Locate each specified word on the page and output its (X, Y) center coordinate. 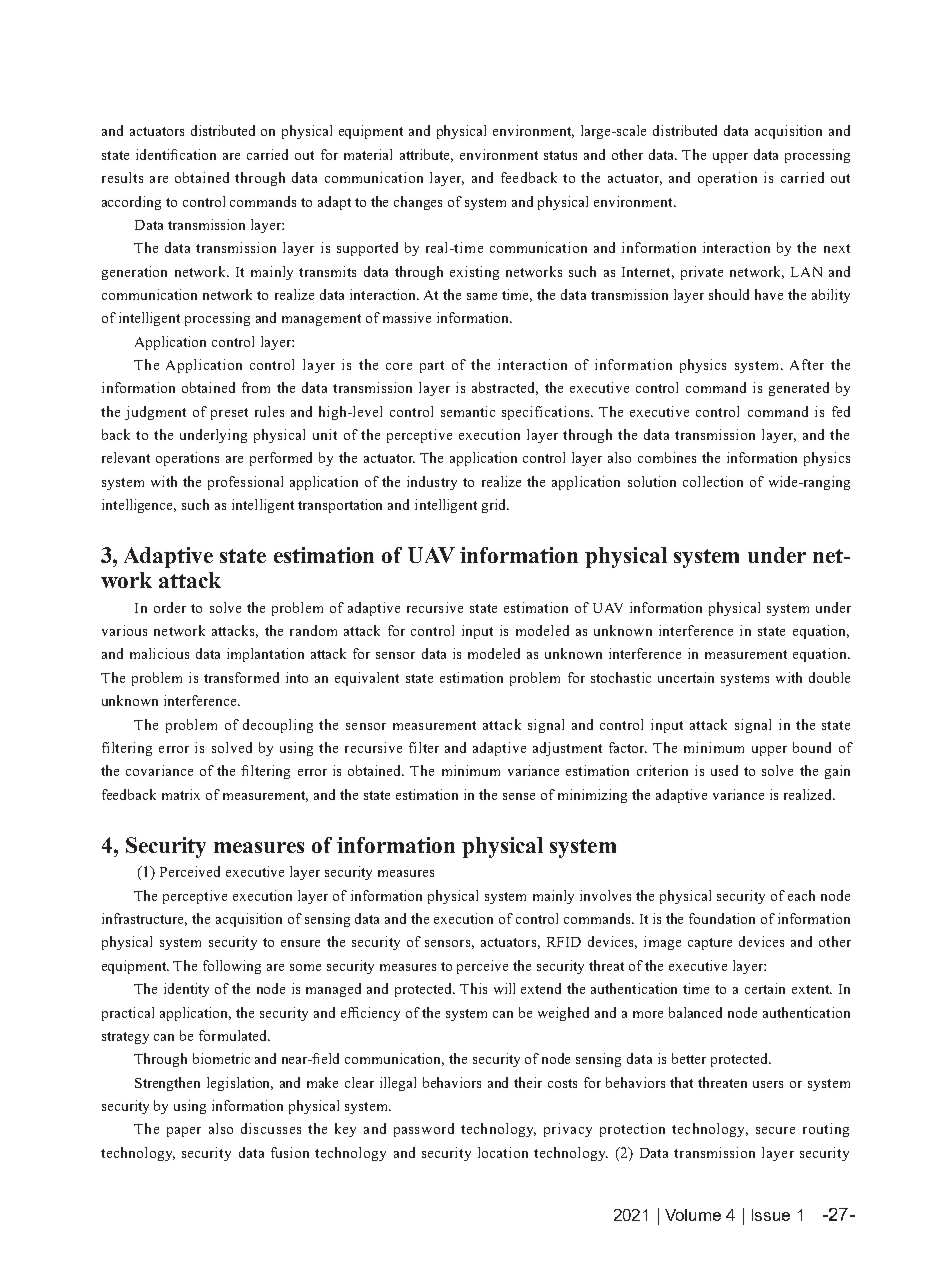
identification (176, 154)
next (837, 248)
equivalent (367, 679)
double (829, 677)
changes (418, 203)
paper (184, 1132)
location (503, 1152)
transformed (241, 677)
